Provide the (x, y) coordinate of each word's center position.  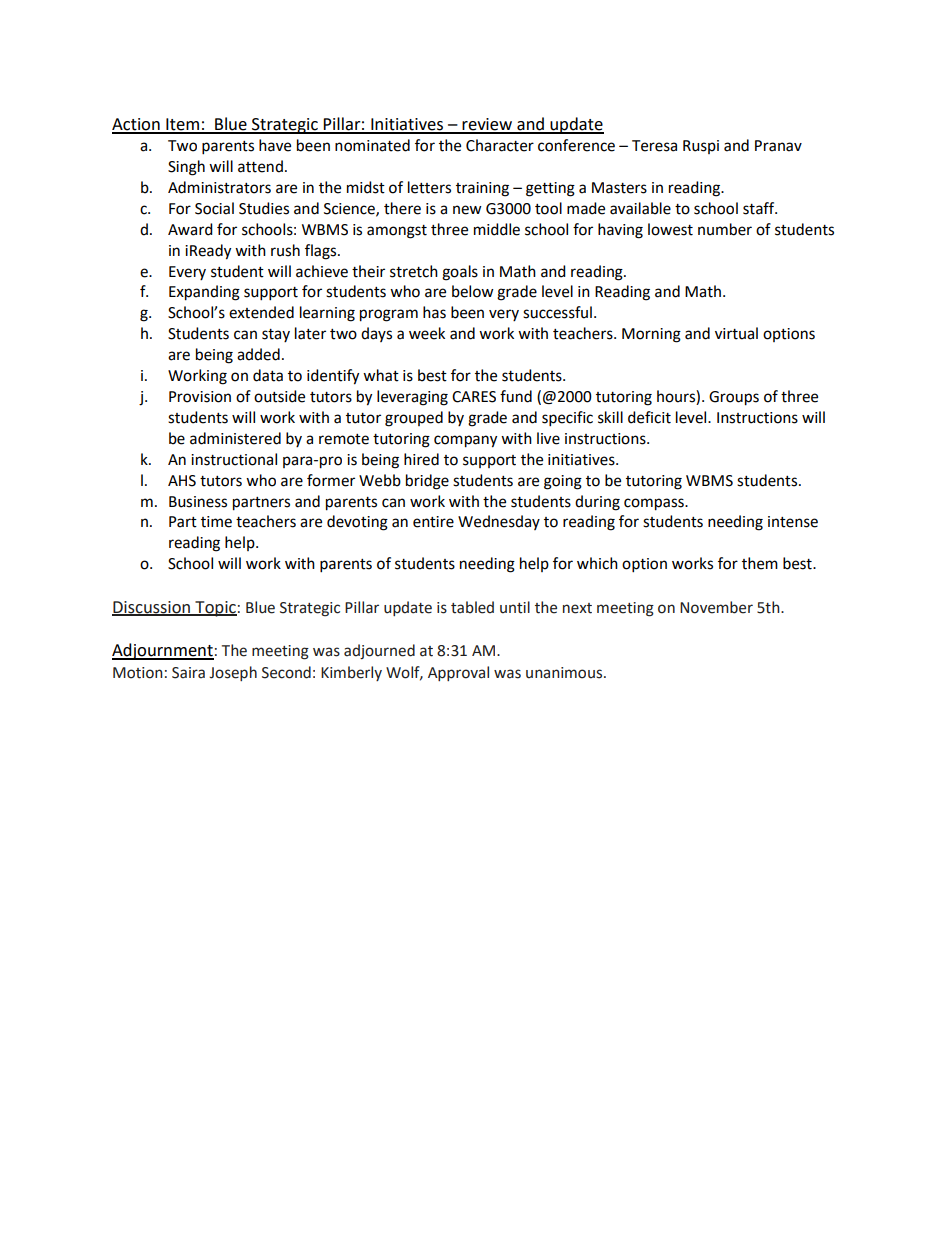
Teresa (654, 146)
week (427, 333)
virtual (736, 333)
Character (500, 145)
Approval (458, 673)
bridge (427, 482)
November (716, 607)
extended (261, 312)
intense (793, 522)
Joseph (233, 673)
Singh (186, 168)
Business (198, 502)
